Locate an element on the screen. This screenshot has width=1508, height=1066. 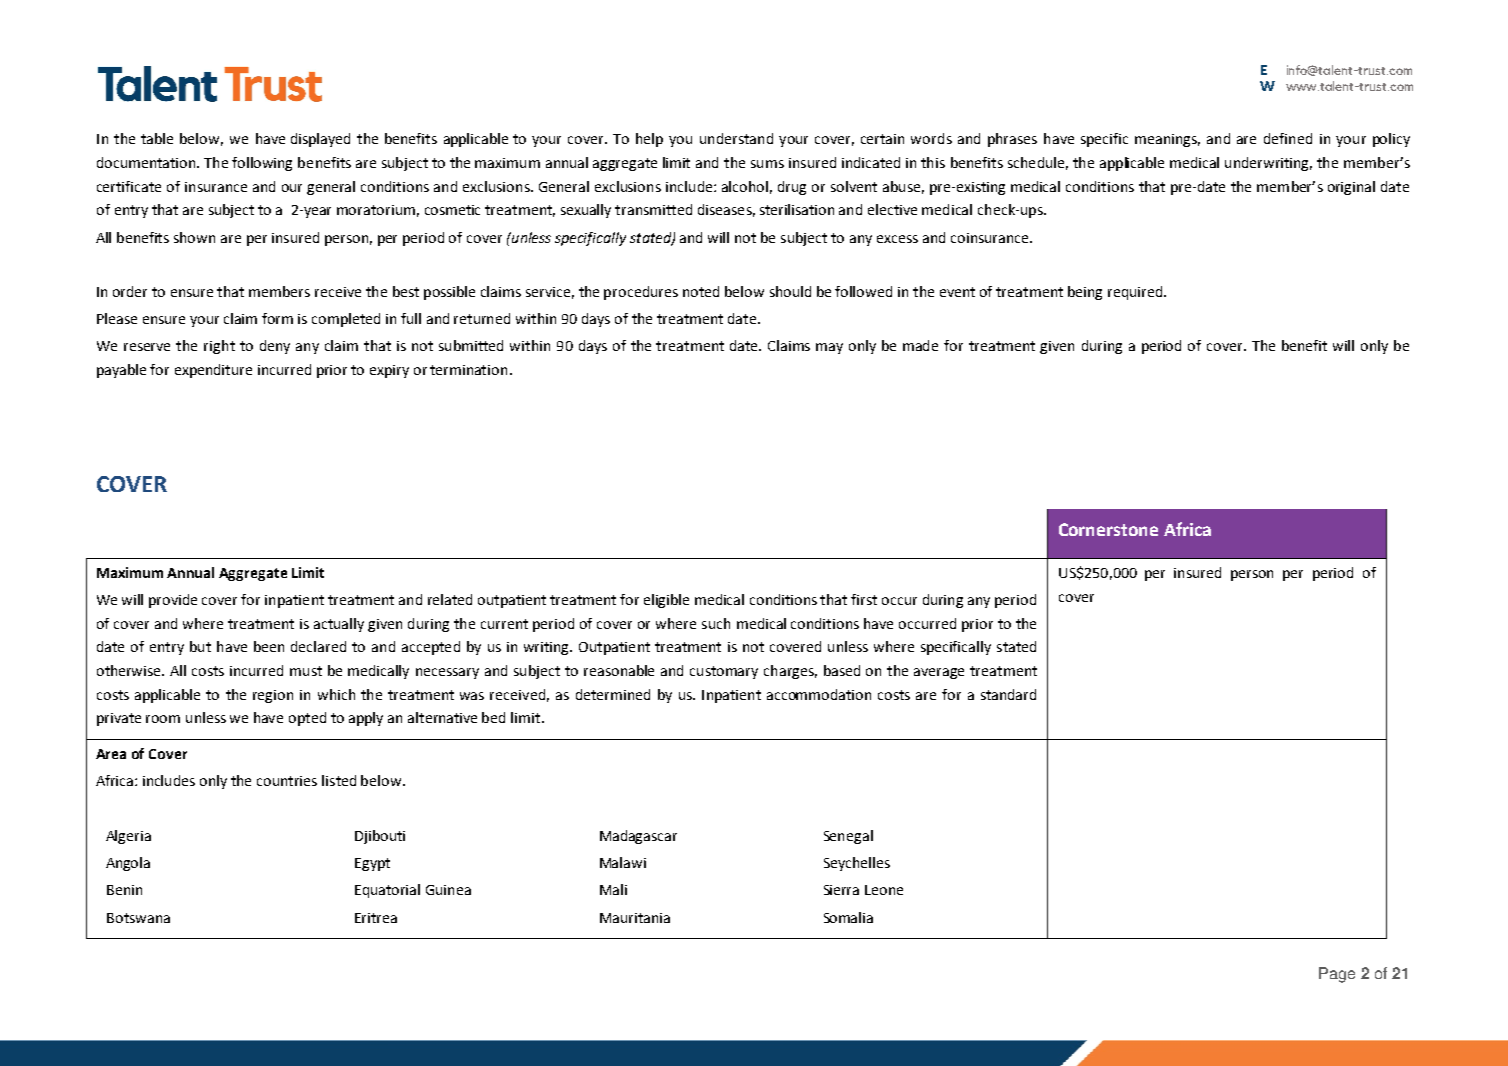
Cornerstone is located at coordinates (1108, 529).
